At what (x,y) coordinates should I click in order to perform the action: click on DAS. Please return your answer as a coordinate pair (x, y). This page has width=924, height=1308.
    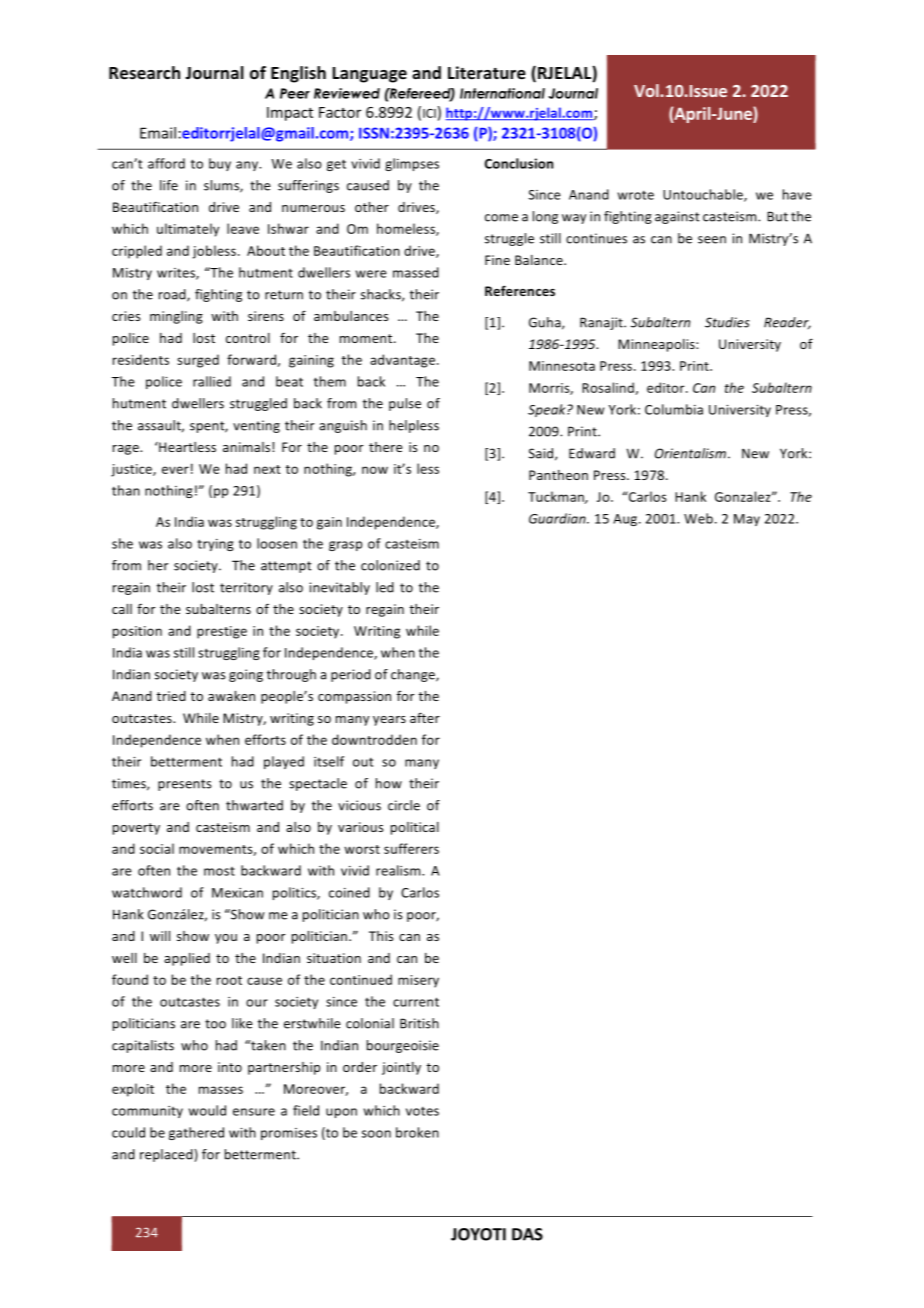
    Looking at the image, I should click on (527, 1234).
